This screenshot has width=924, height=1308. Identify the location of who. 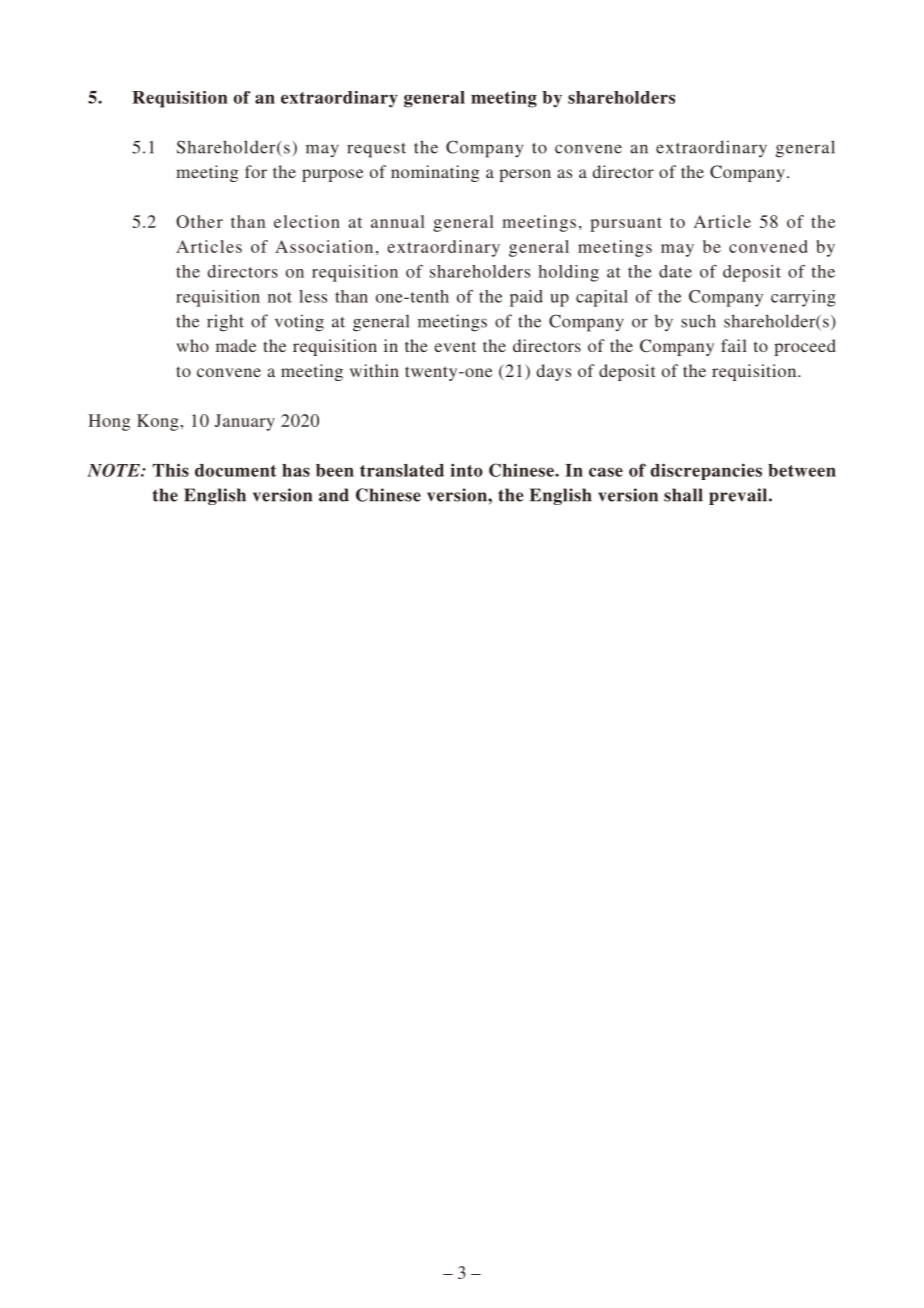
(192, 345).
